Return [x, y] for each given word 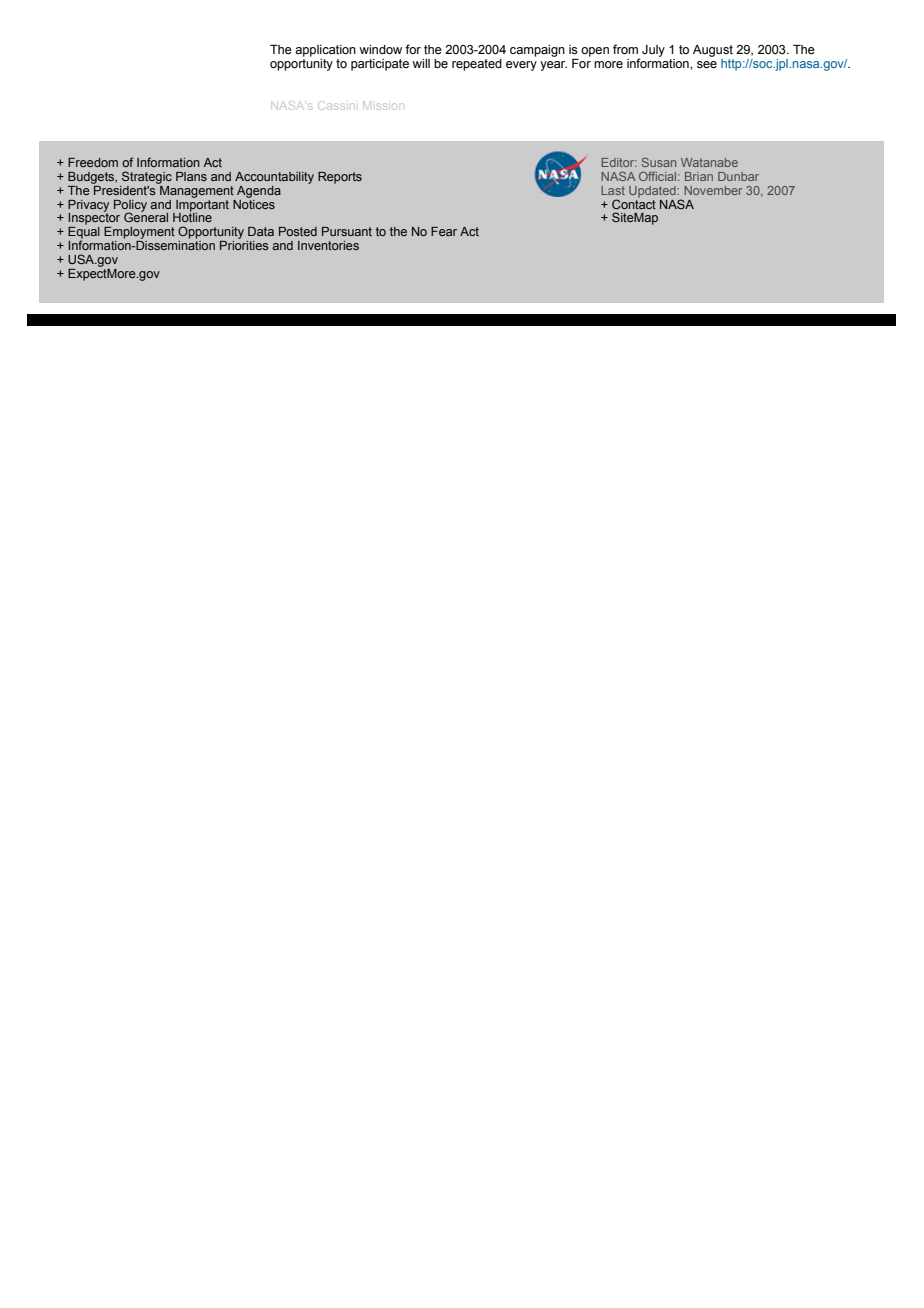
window [380, 50]
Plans [191, 176]
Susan [658, 162]
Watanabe [709, 162]
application [325, 51]
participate [380, 65]
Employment [139, 233]
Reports [340, 178]
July [652, 52]
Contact [634, 203]
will [421, 63]
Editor [619, 162]
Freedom [93, 162]
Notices [254, 203]
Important [201, 205]
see [707, 65]
